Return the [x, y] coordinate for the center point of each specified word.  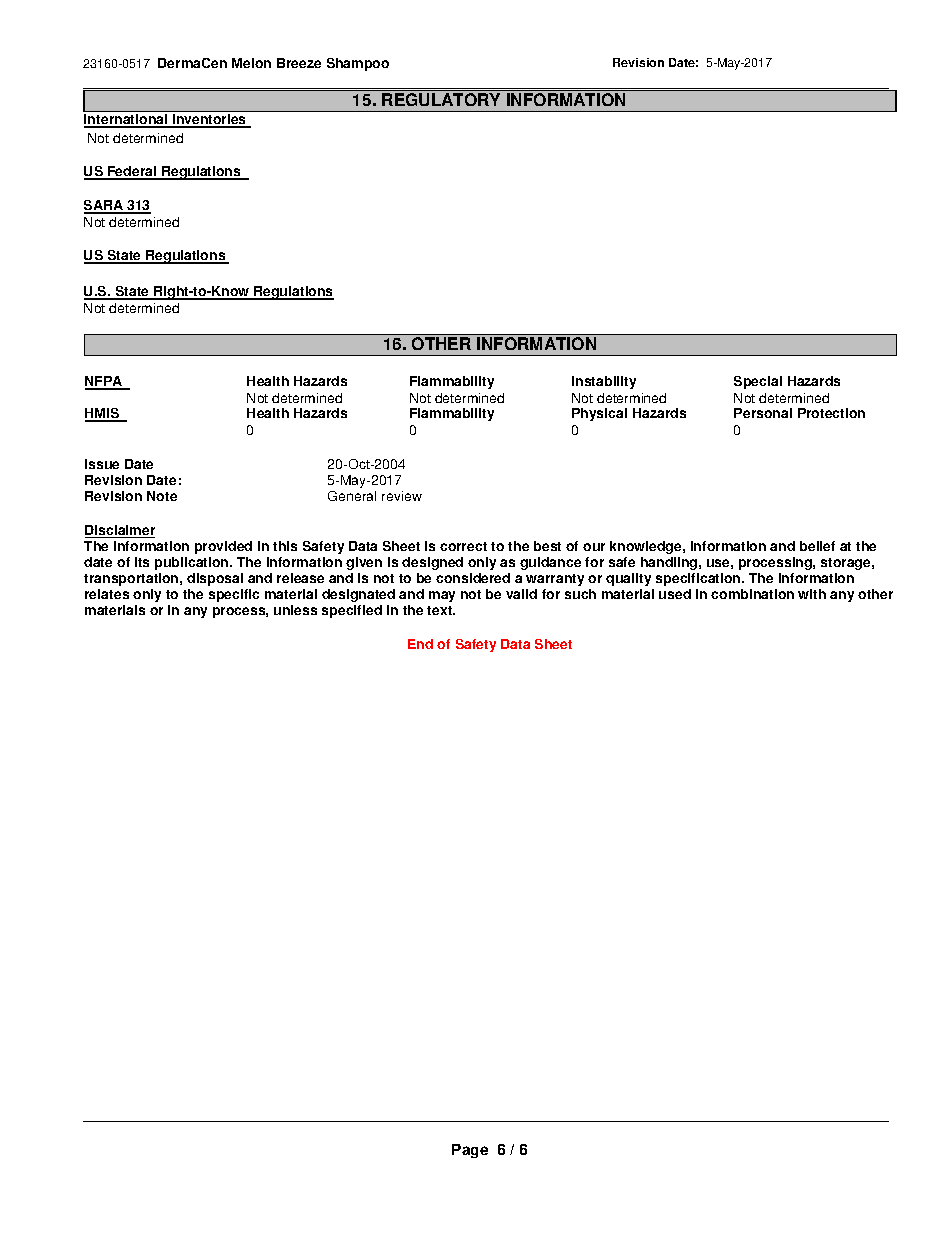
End [420, 644]
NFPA [105, 382]
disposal [215, 579]
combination [752, 594]
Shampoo [358, 64]
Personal [763, 413]
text [441, 610]
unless [295, 610]
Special [758, 382]
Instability [604, 382]
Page [470, 1151]
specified [352, 611]
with [812, 594]
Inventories [210, 121]
